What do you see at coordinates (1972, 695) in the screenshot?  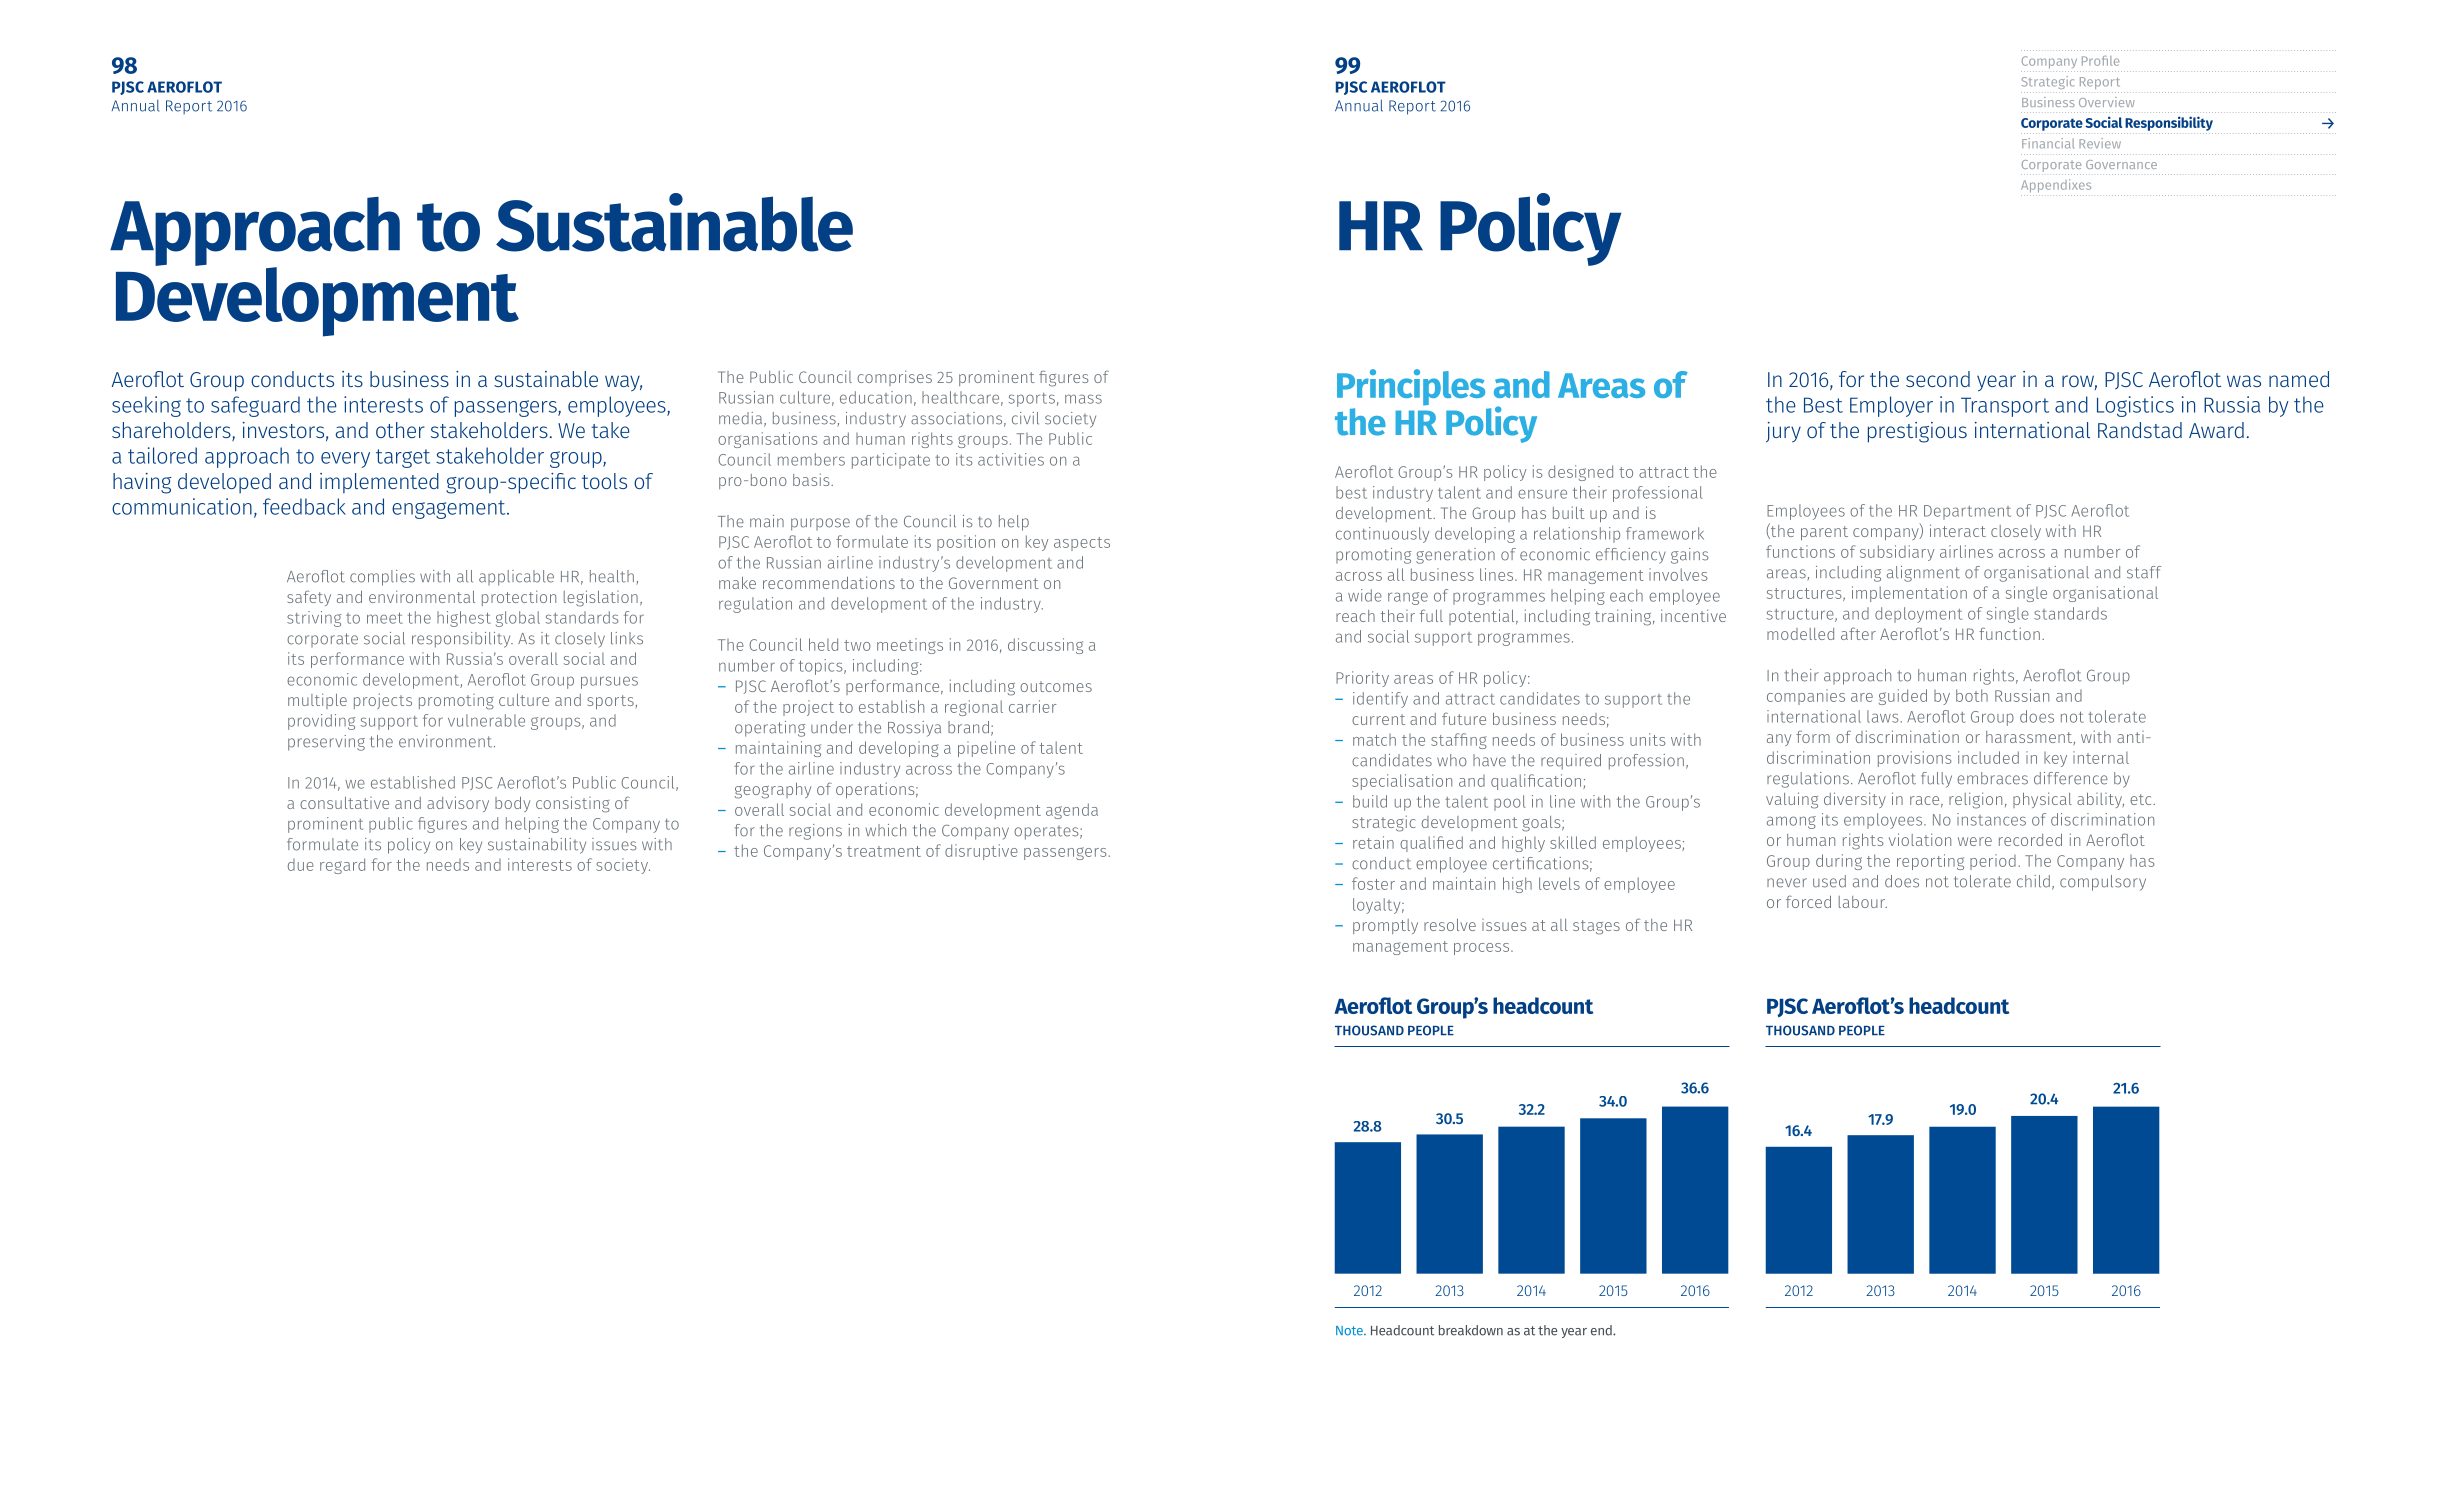 I see `both` at bounding box center [1972, 695].
